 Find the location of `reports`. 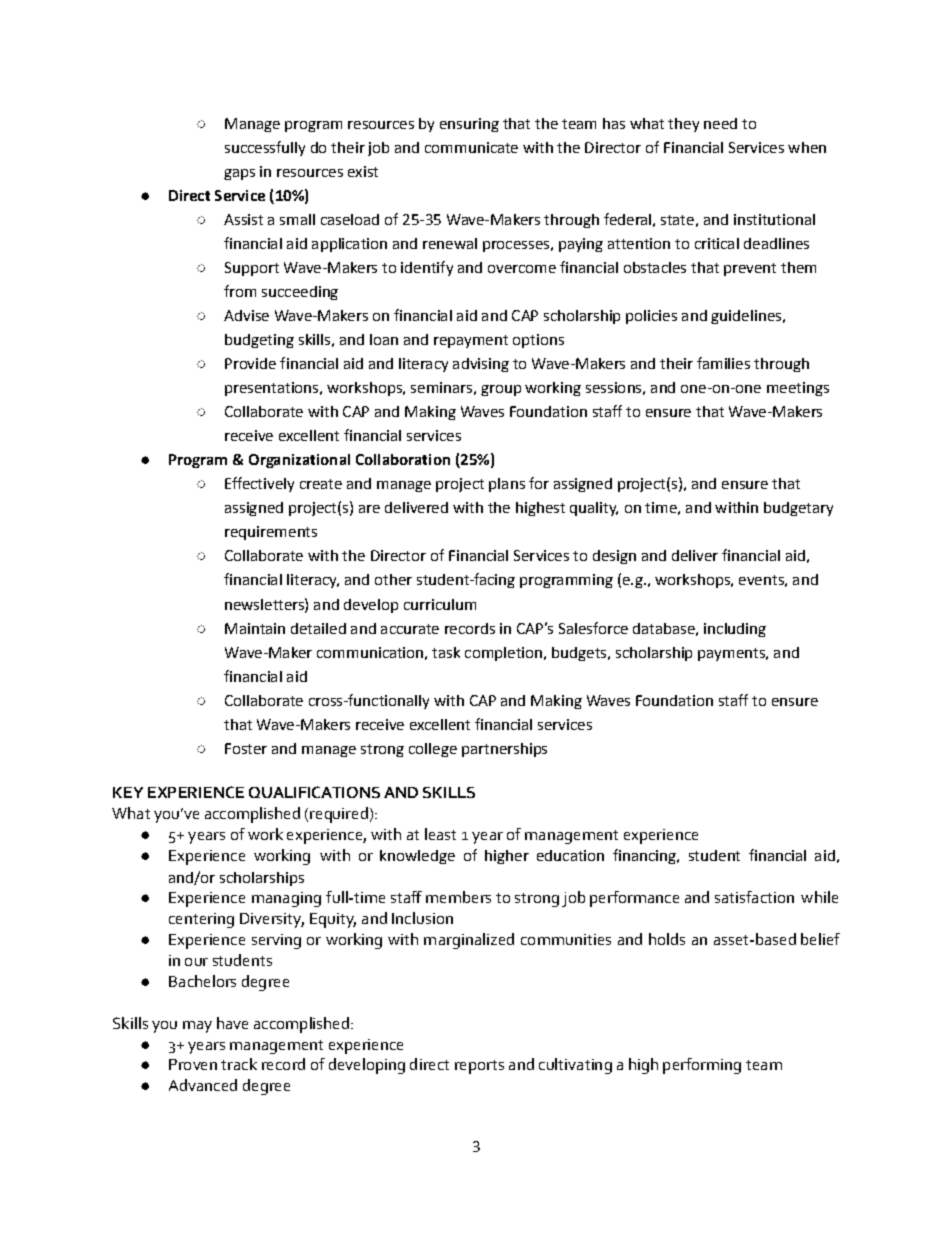

reports is located at coordinates (479, 1067).
